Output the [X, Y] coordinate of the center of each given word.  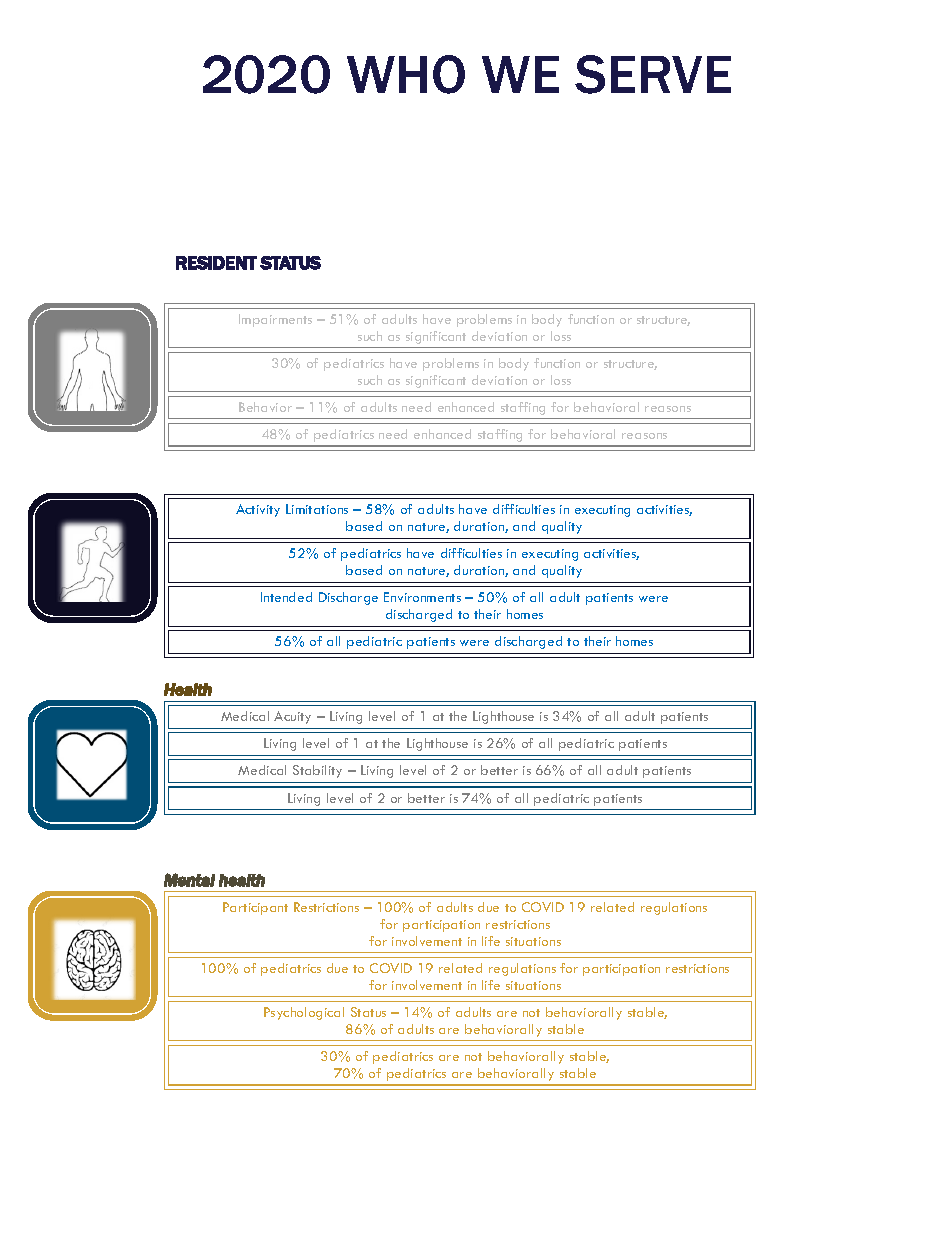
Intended [286, 597]
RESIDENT [216, 263]
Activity [258, 510]
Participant [255, 908]
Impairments [275, 320]
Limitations [317, 509]
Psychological [304, 1013]
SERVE [653, 74]
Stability [317, 771]
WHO [406, 74]
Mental [189, 880]
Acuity [292, 717]
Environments [422, 597]
